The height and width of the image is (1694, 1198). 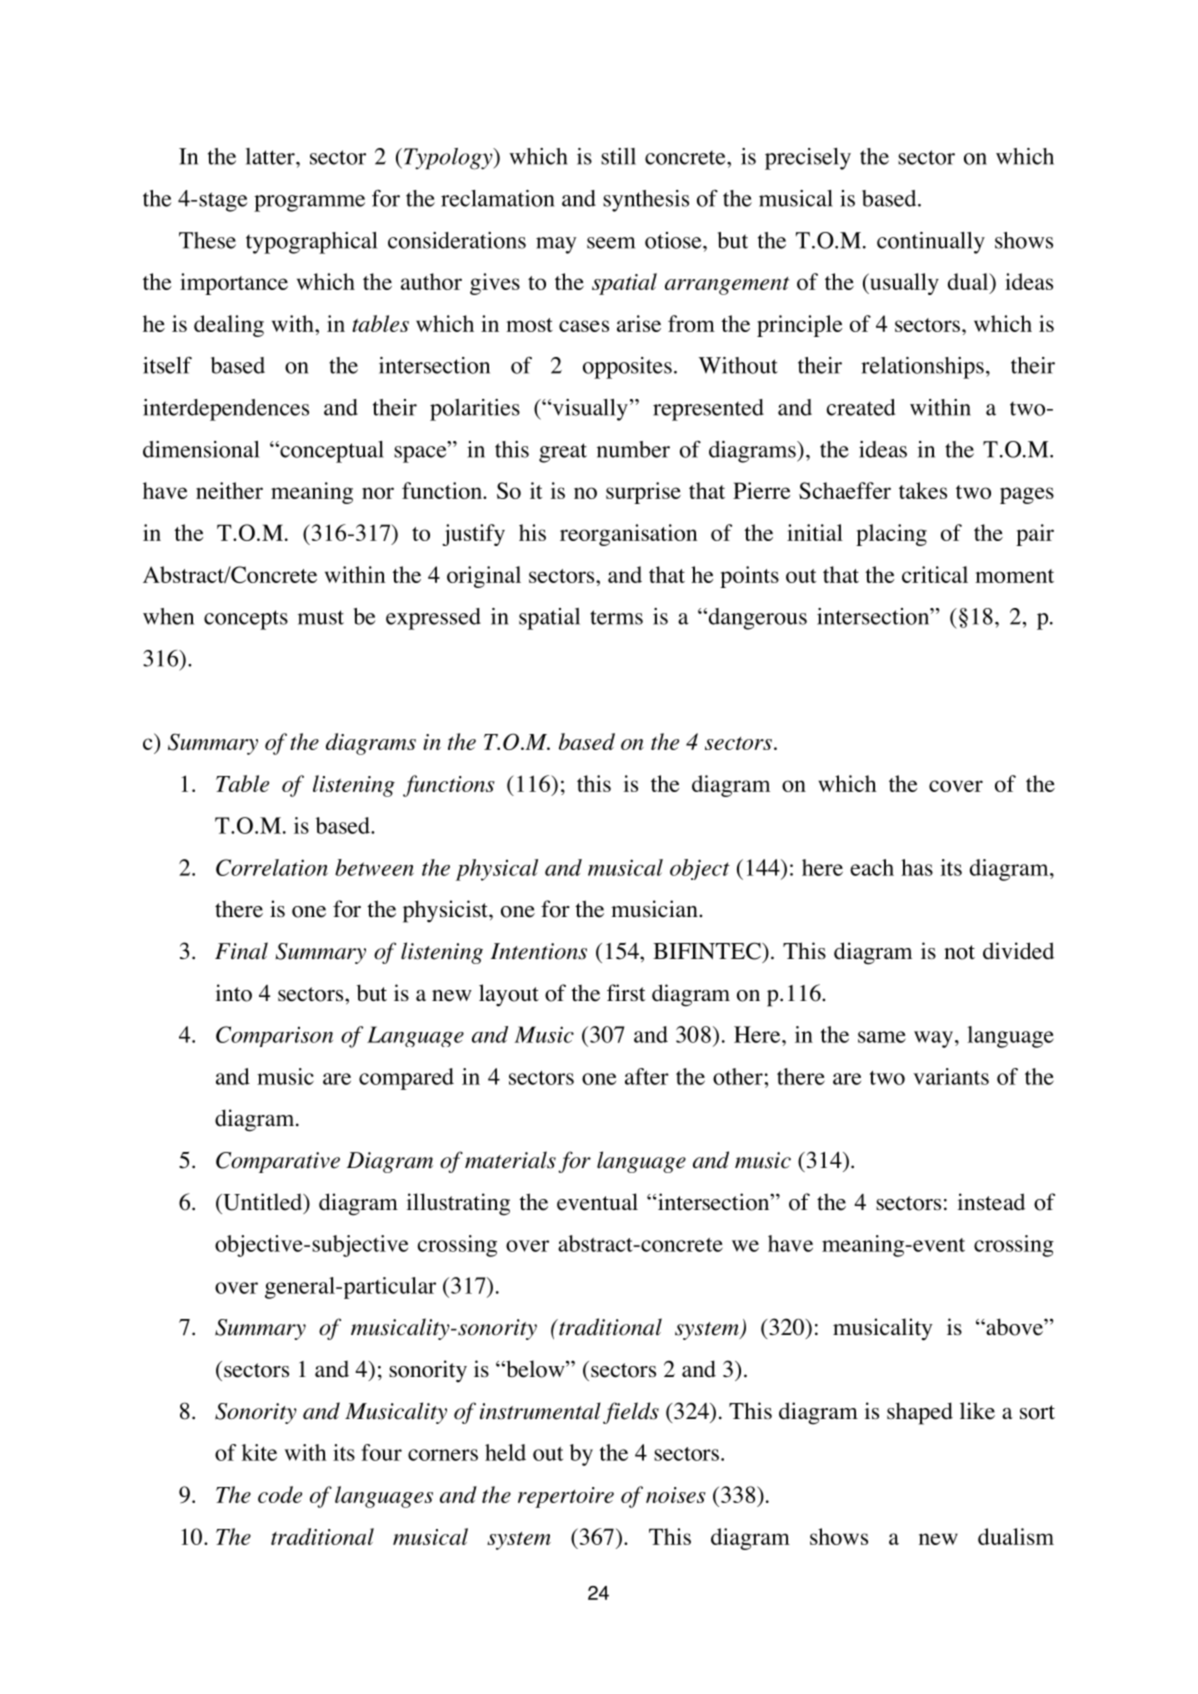 What do you see at coordinates (259, 1452) in the image?
I see `kite` at bounding box center [259, 1452].
